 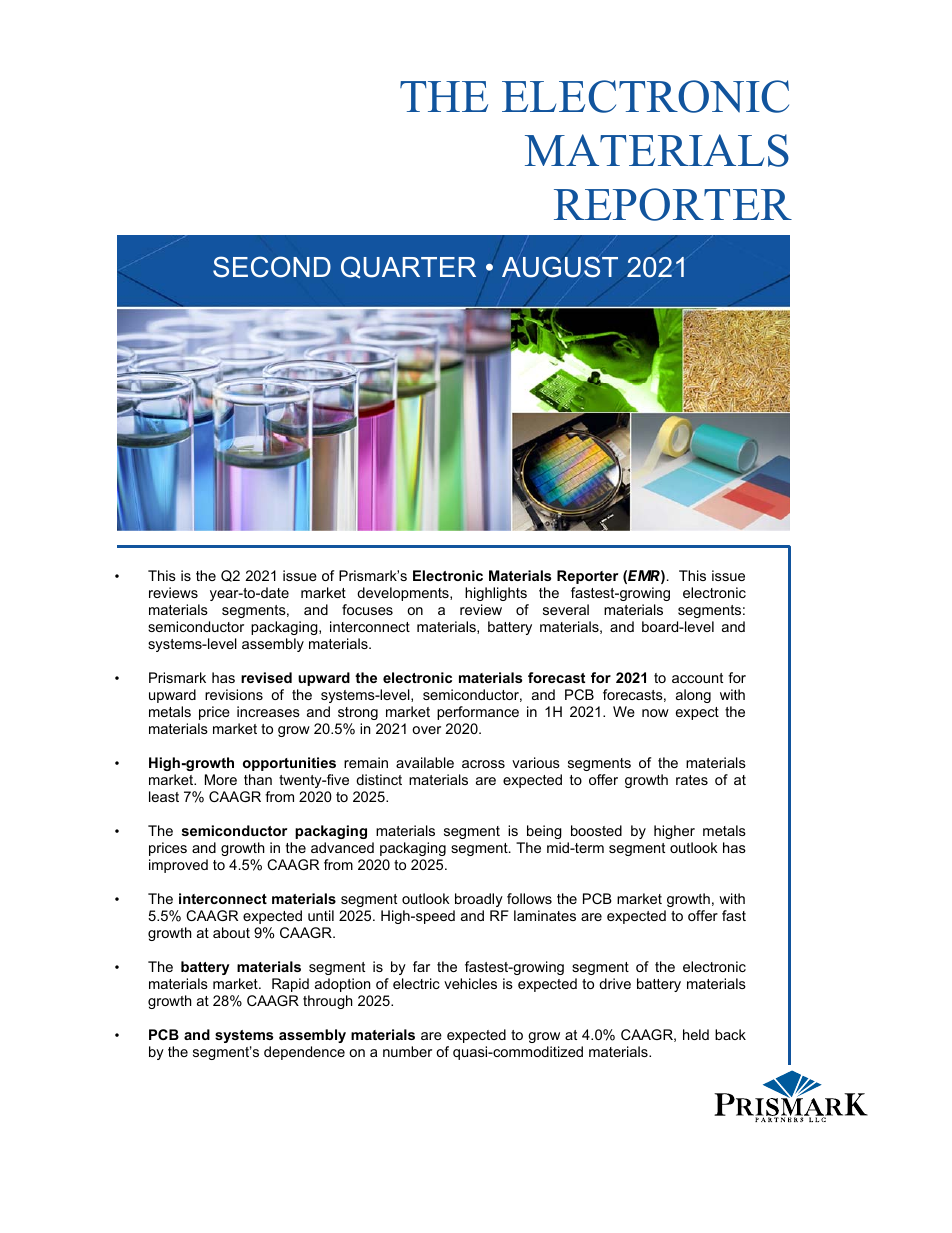 I want to click on SECOND, so click(x=272, y=267).
